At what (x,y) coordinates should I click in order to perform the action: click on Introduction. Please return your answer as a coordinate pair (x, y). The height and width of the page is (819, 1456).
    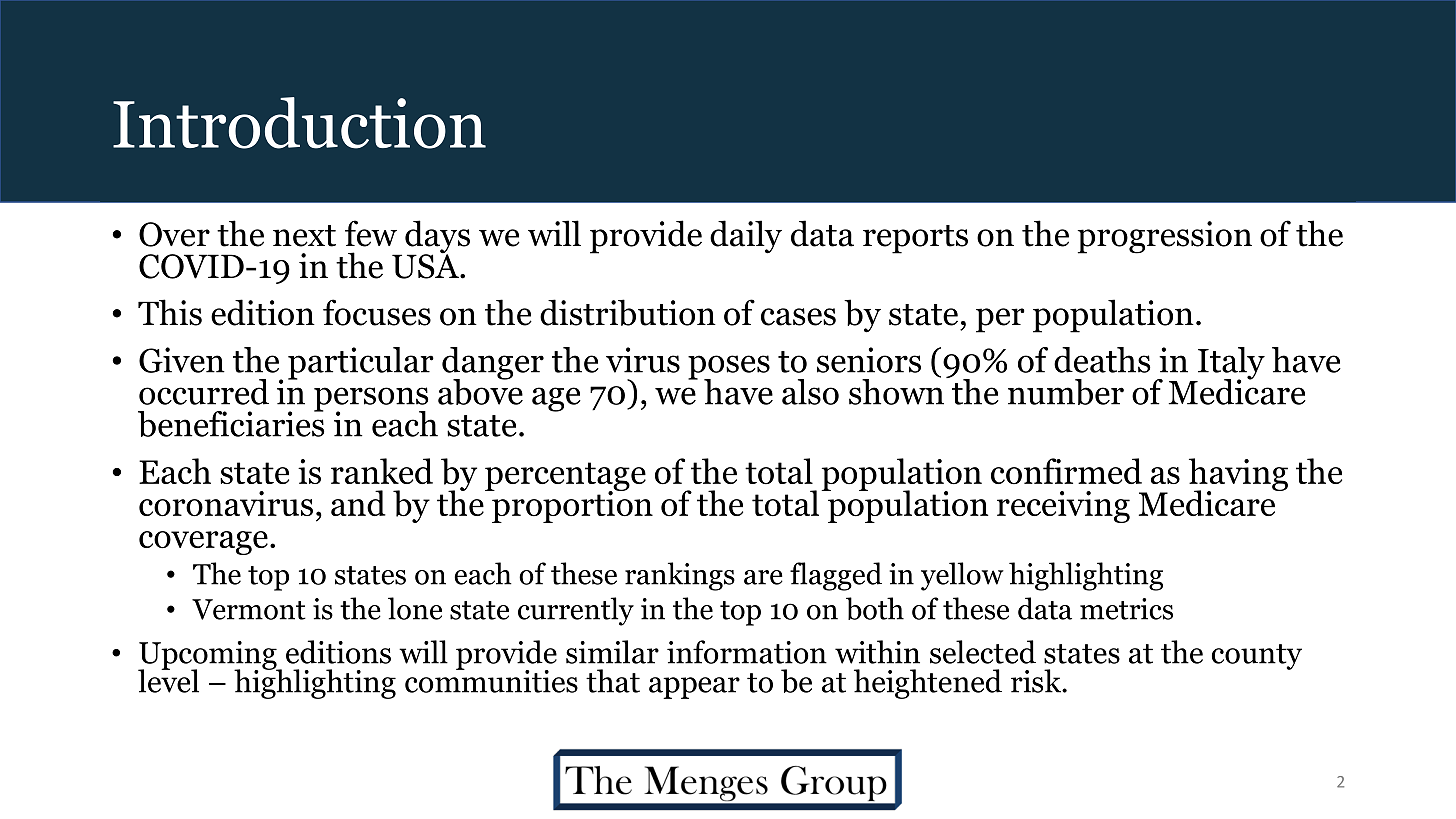
    Looking at the image, I should click on (299, 123).
